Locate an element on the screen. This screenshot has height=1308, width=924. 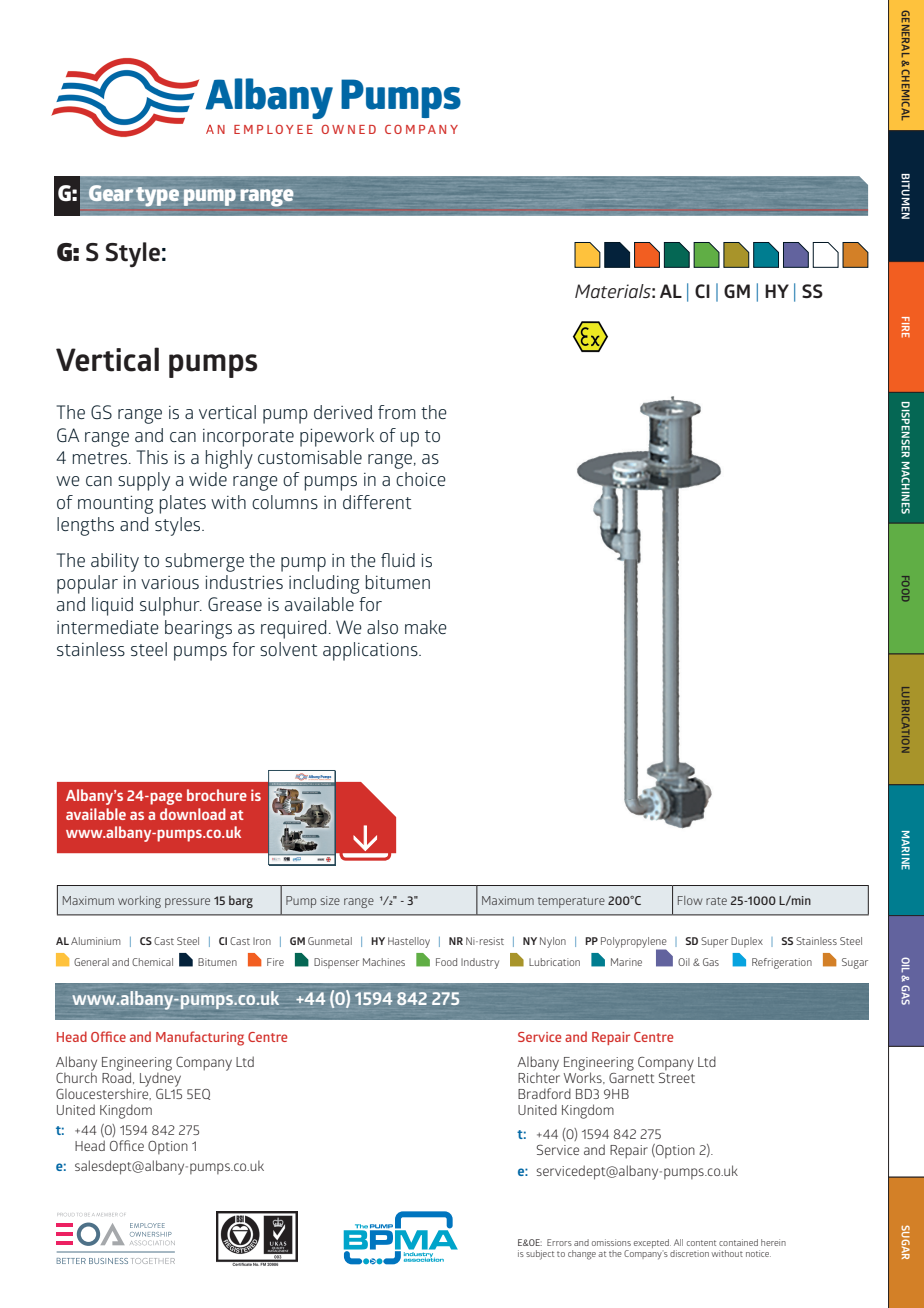
derived is located at coordinates (343, 412).
